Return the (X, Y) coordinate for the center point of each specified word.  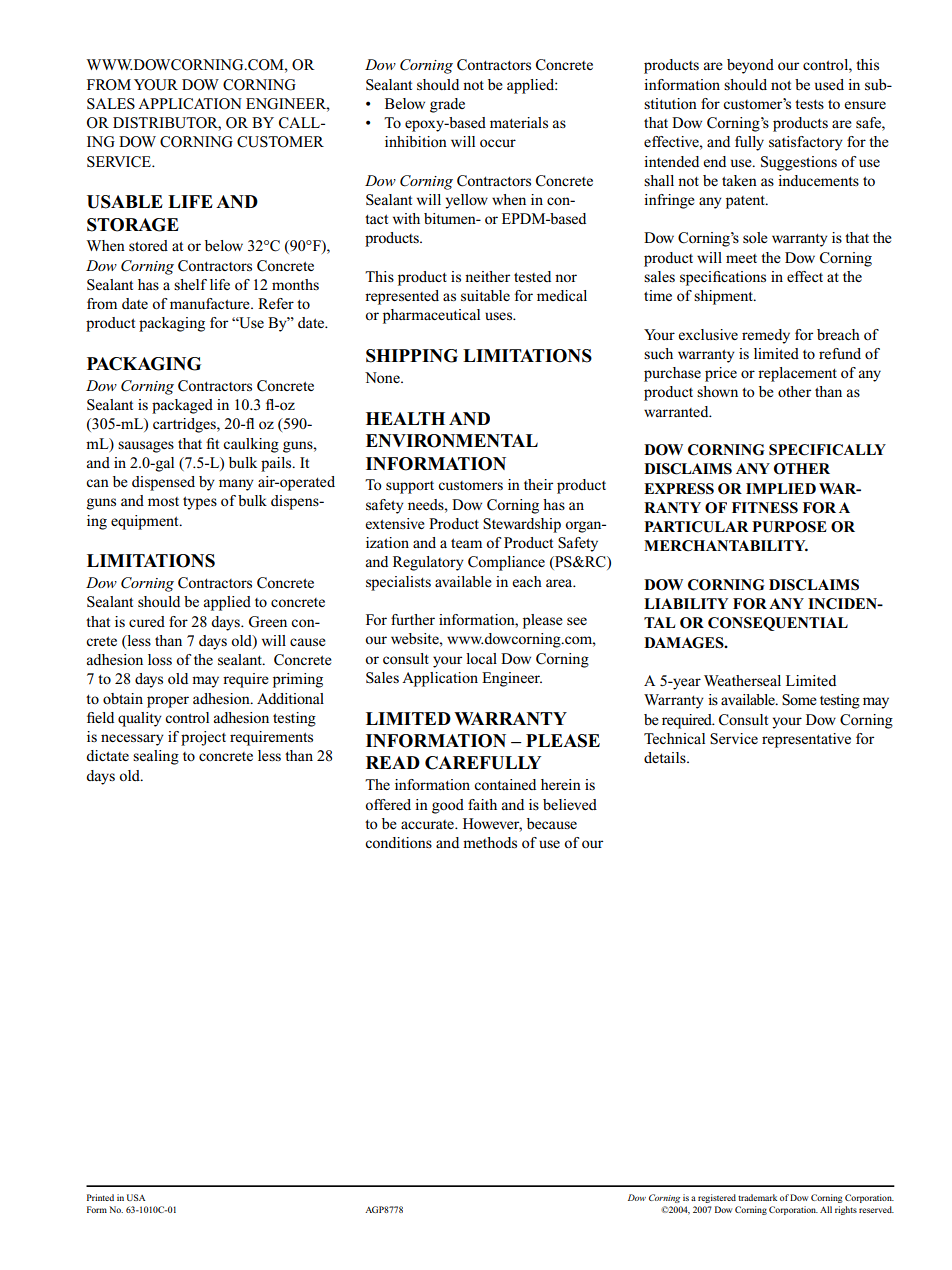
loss (160, 659)
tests (809, 104)
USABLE (125, 202)
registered (717, 1198)
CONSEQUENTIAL (778, 624)
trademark (757, 1197)
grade (447, 105)
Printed (100, 1197)
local (481, 658)
